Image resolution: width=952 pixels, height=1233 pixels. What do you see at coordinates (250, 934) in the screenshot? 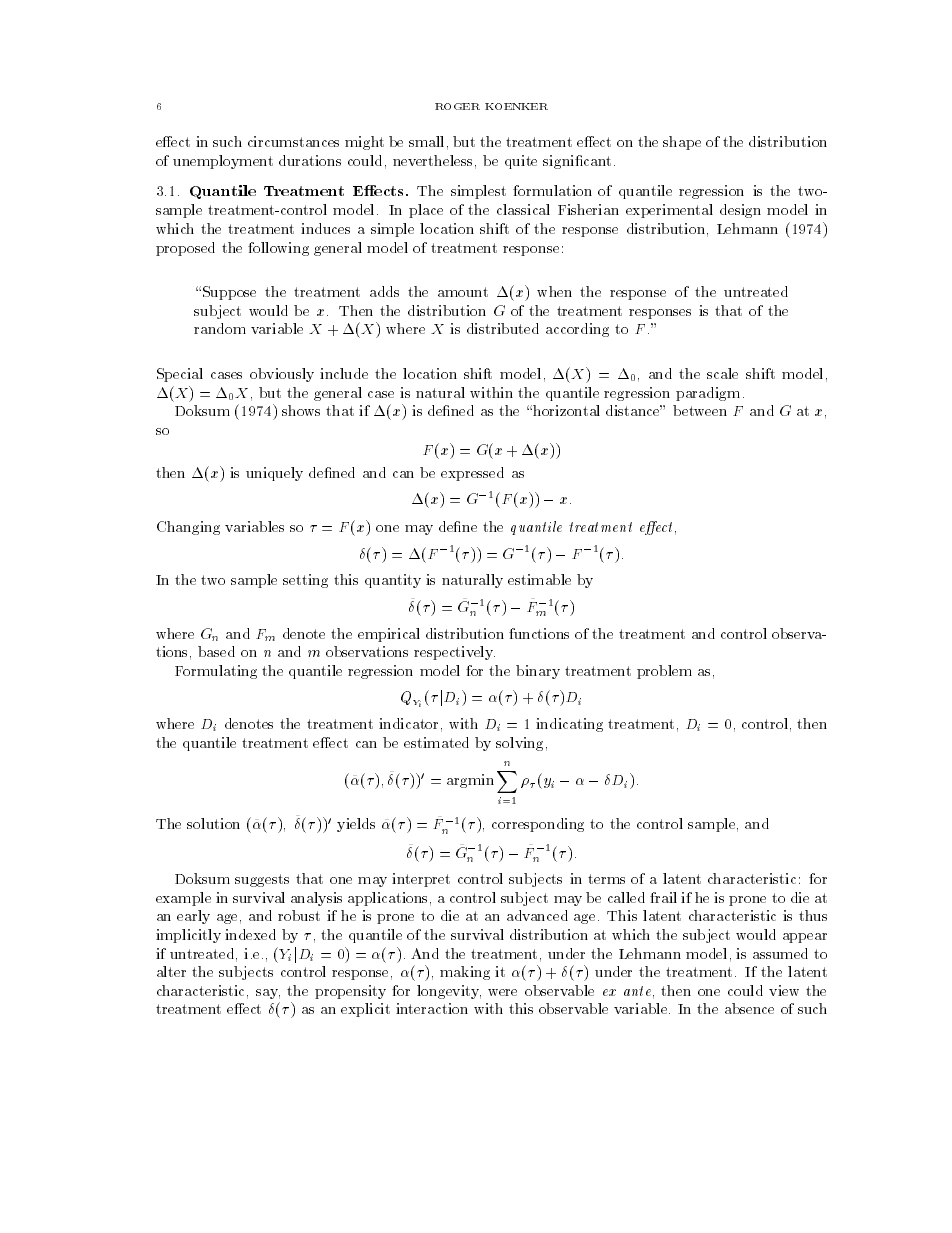
I see `indexed` at bounding box center [250, 934].
